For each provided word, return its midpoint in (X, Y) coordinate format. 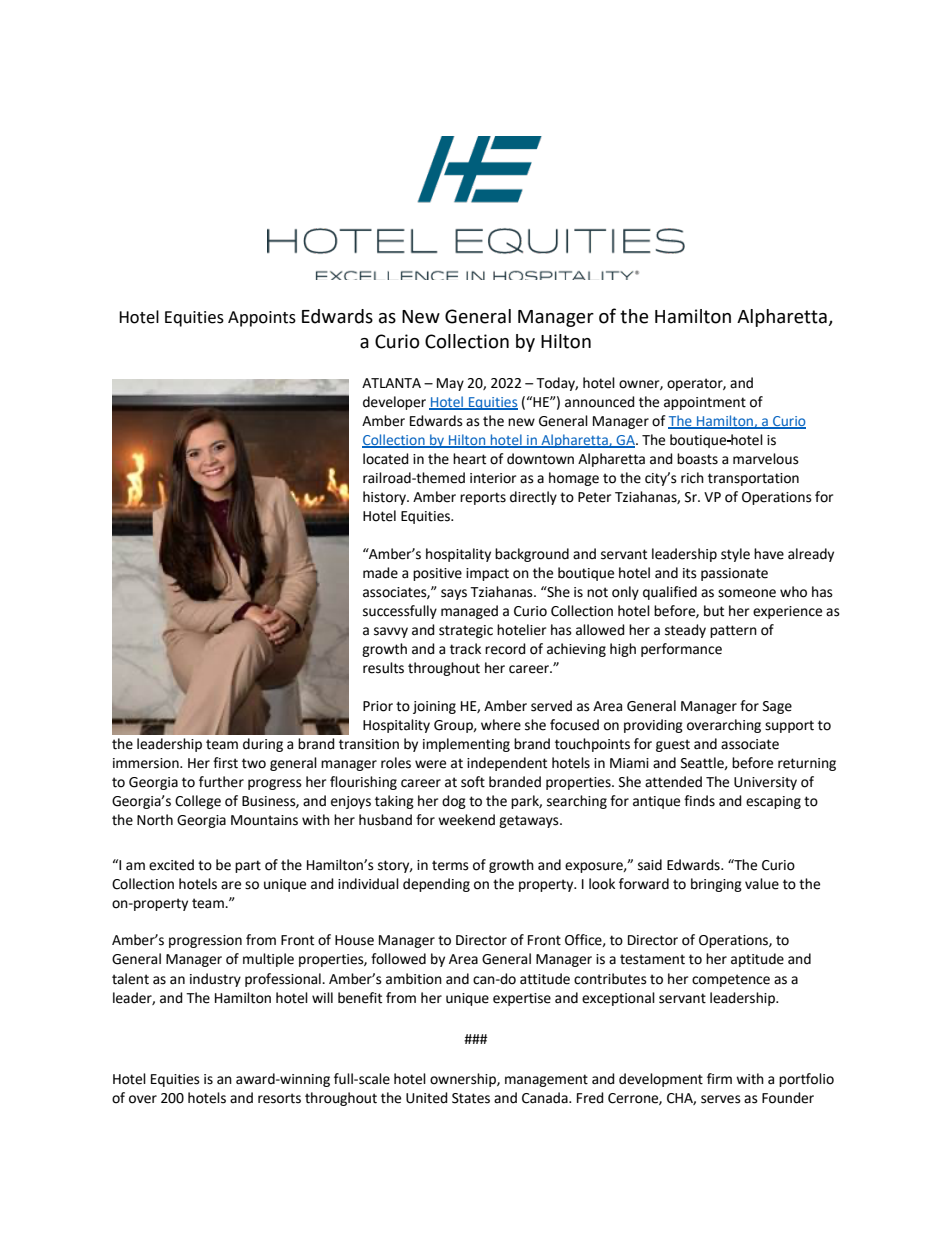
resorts (279, 1098)
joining (434, 707)
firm (719, 1078)
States (471, 1098)
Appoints (262, 319)
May (450, 384)
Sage (777, 707)
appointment (705, 403)
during (263, 745)
